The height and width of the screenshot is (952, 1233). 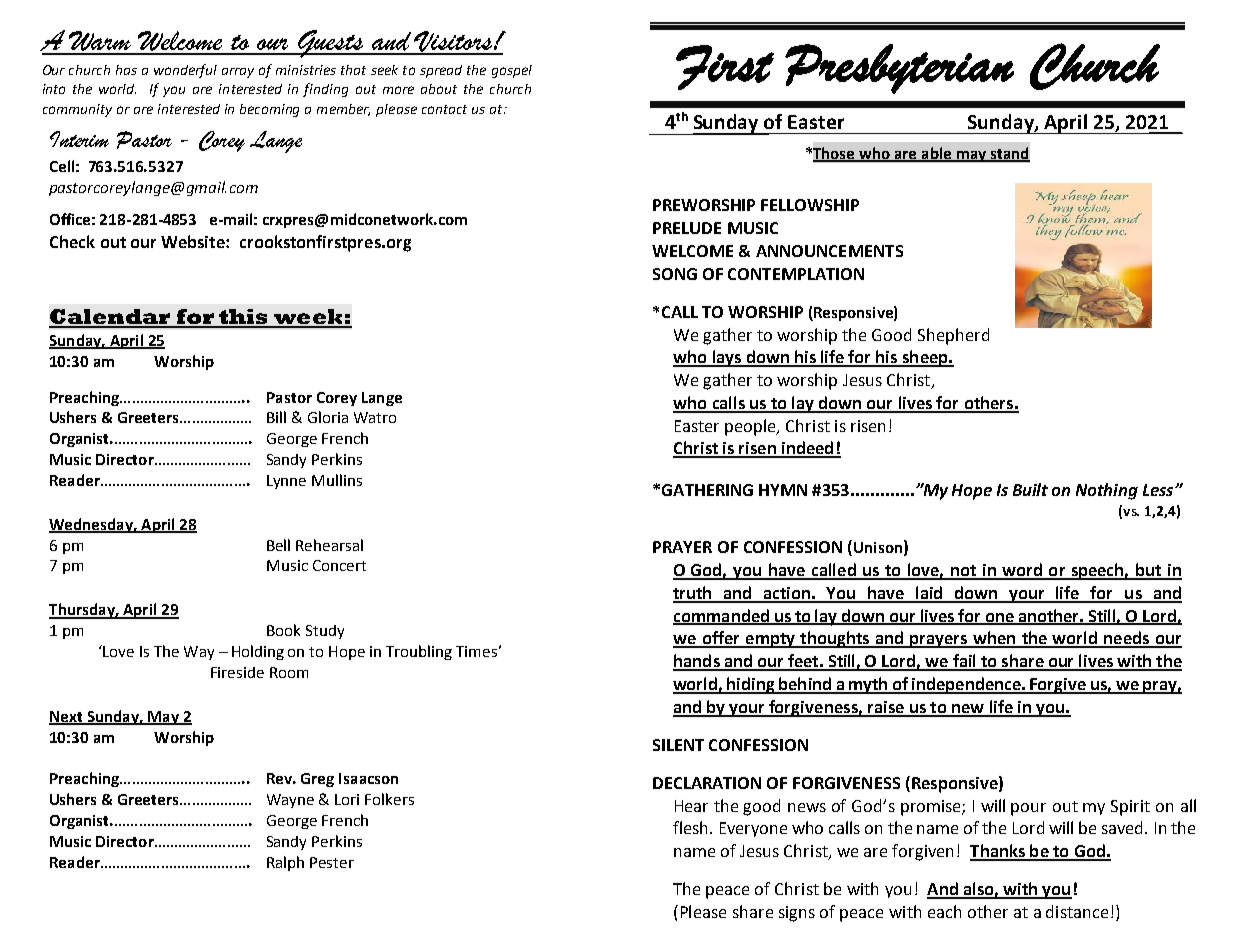 What do you see at coordinates (283, 630) in the screenshot?
I see `Book` at bounding box center [283, 630].
